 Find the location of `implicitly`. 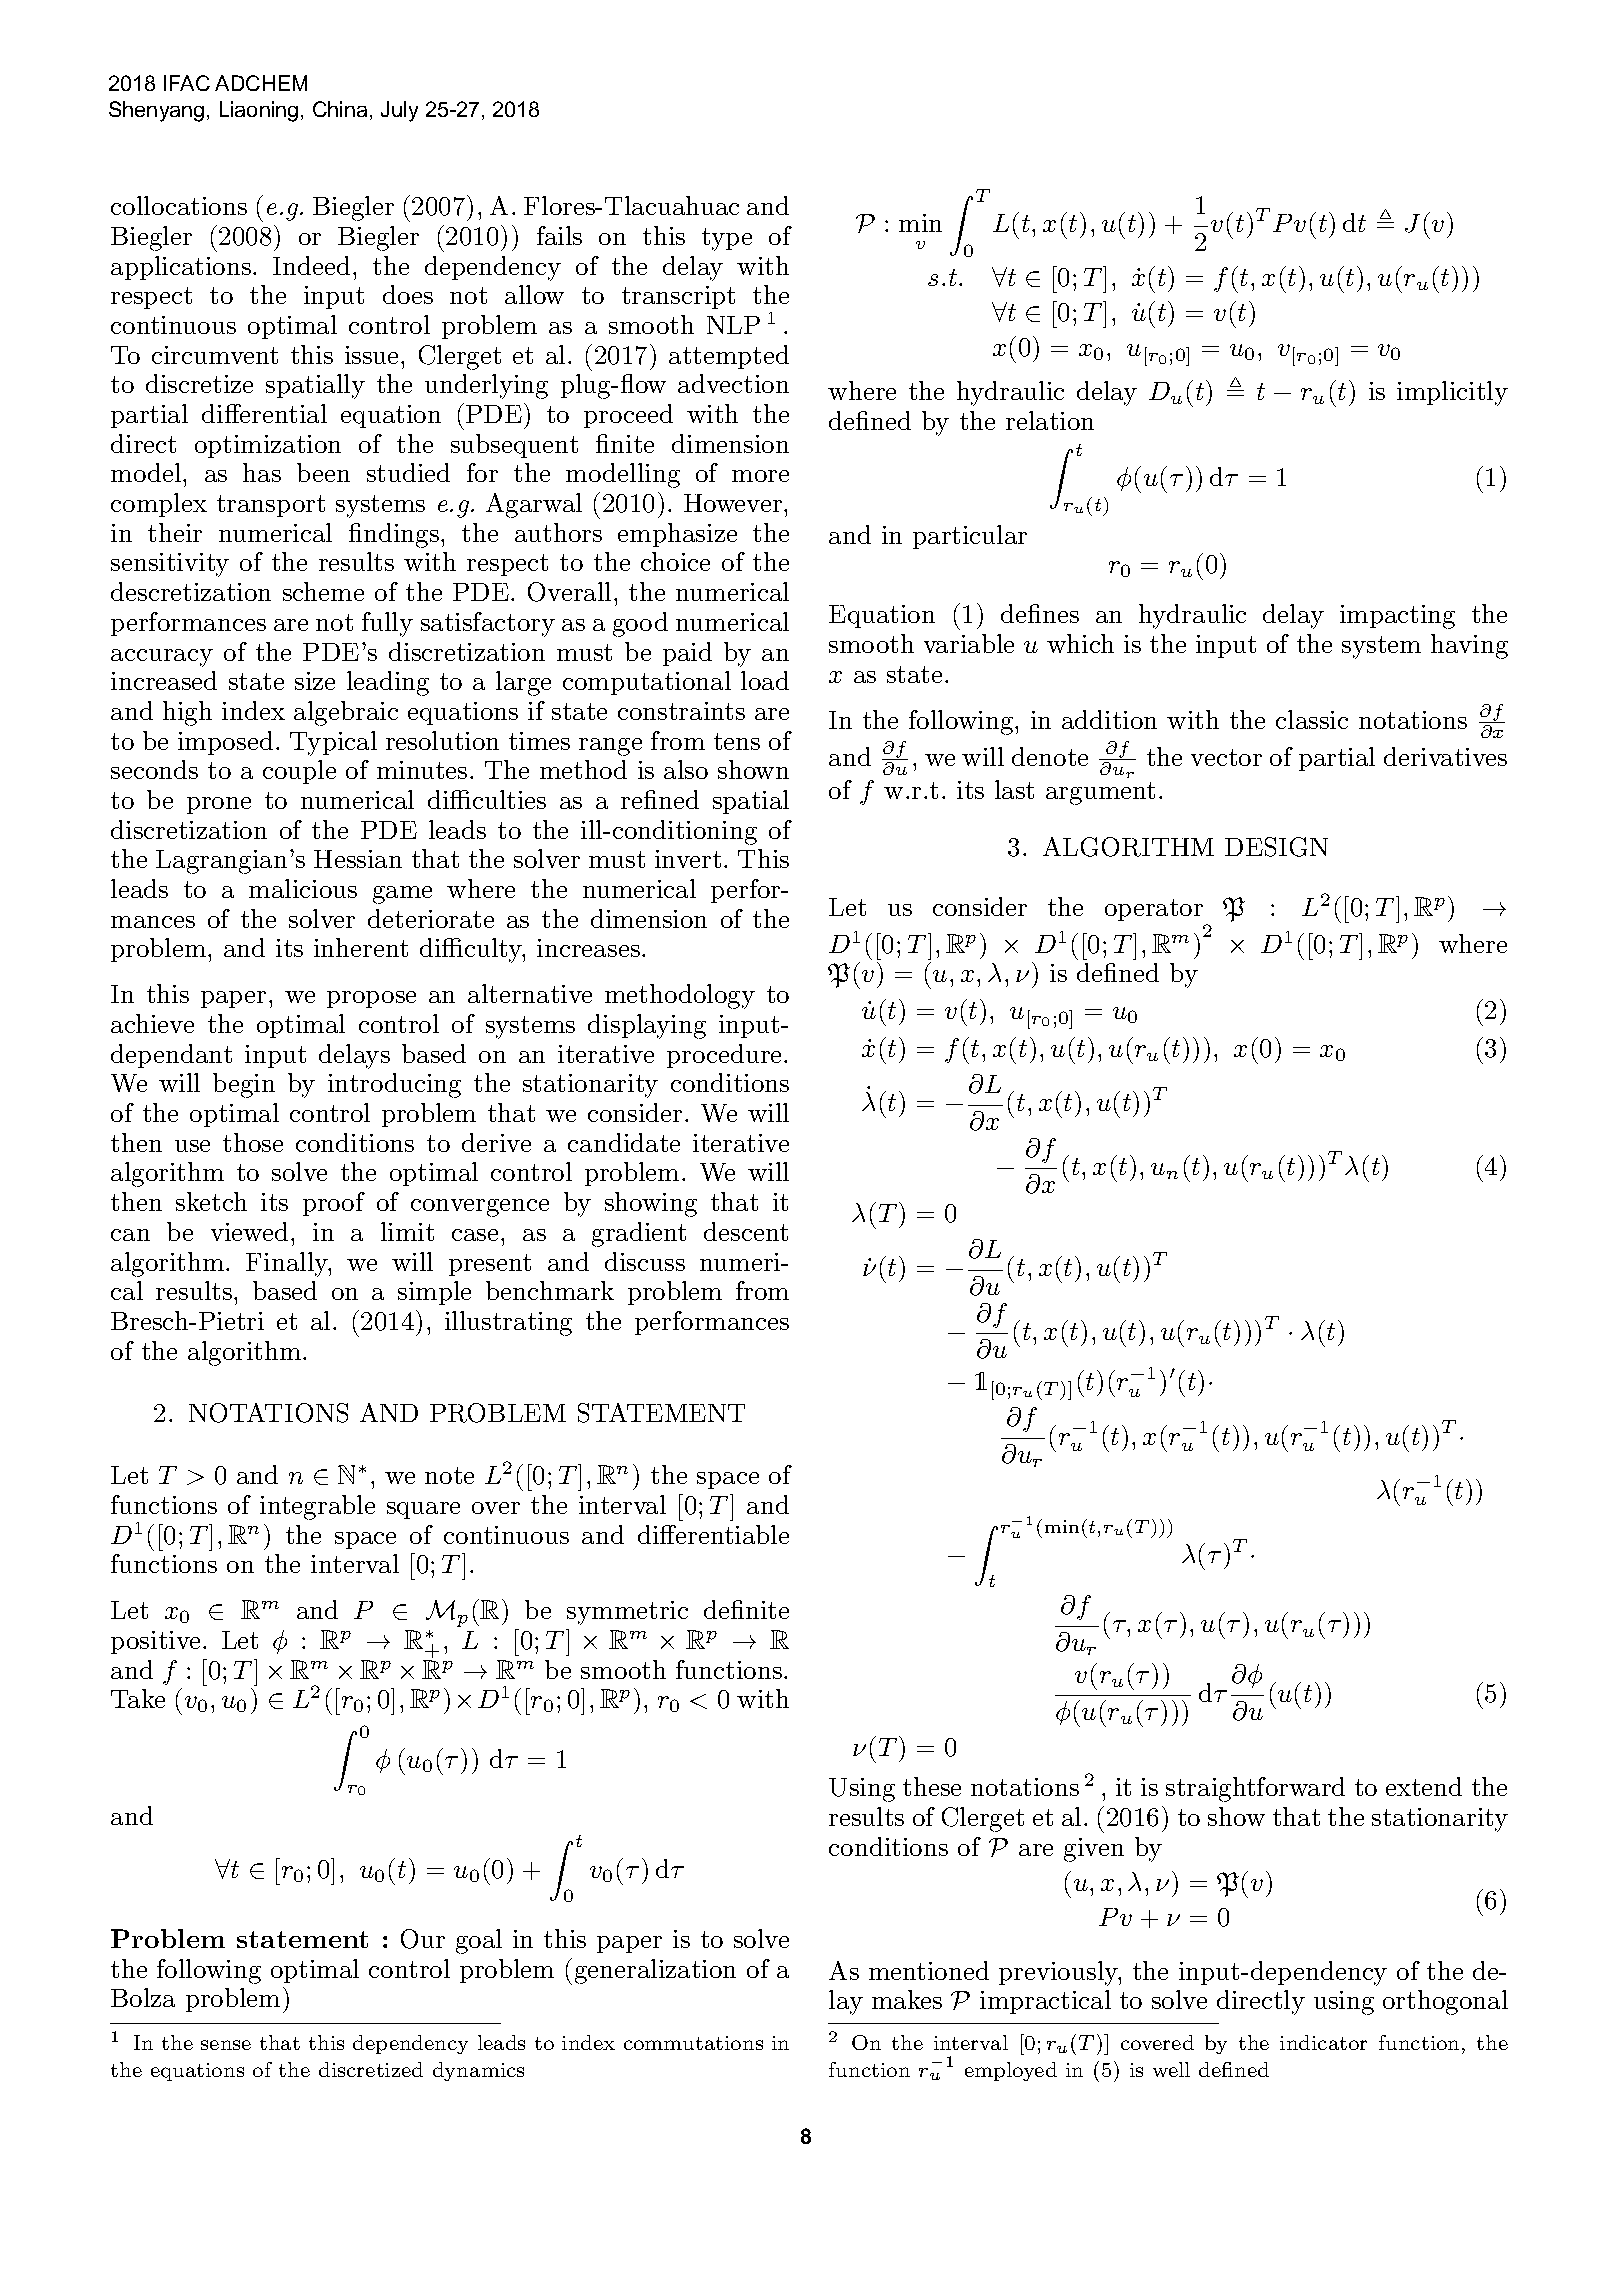

implicitly is located at coordinates (1452, 393).
